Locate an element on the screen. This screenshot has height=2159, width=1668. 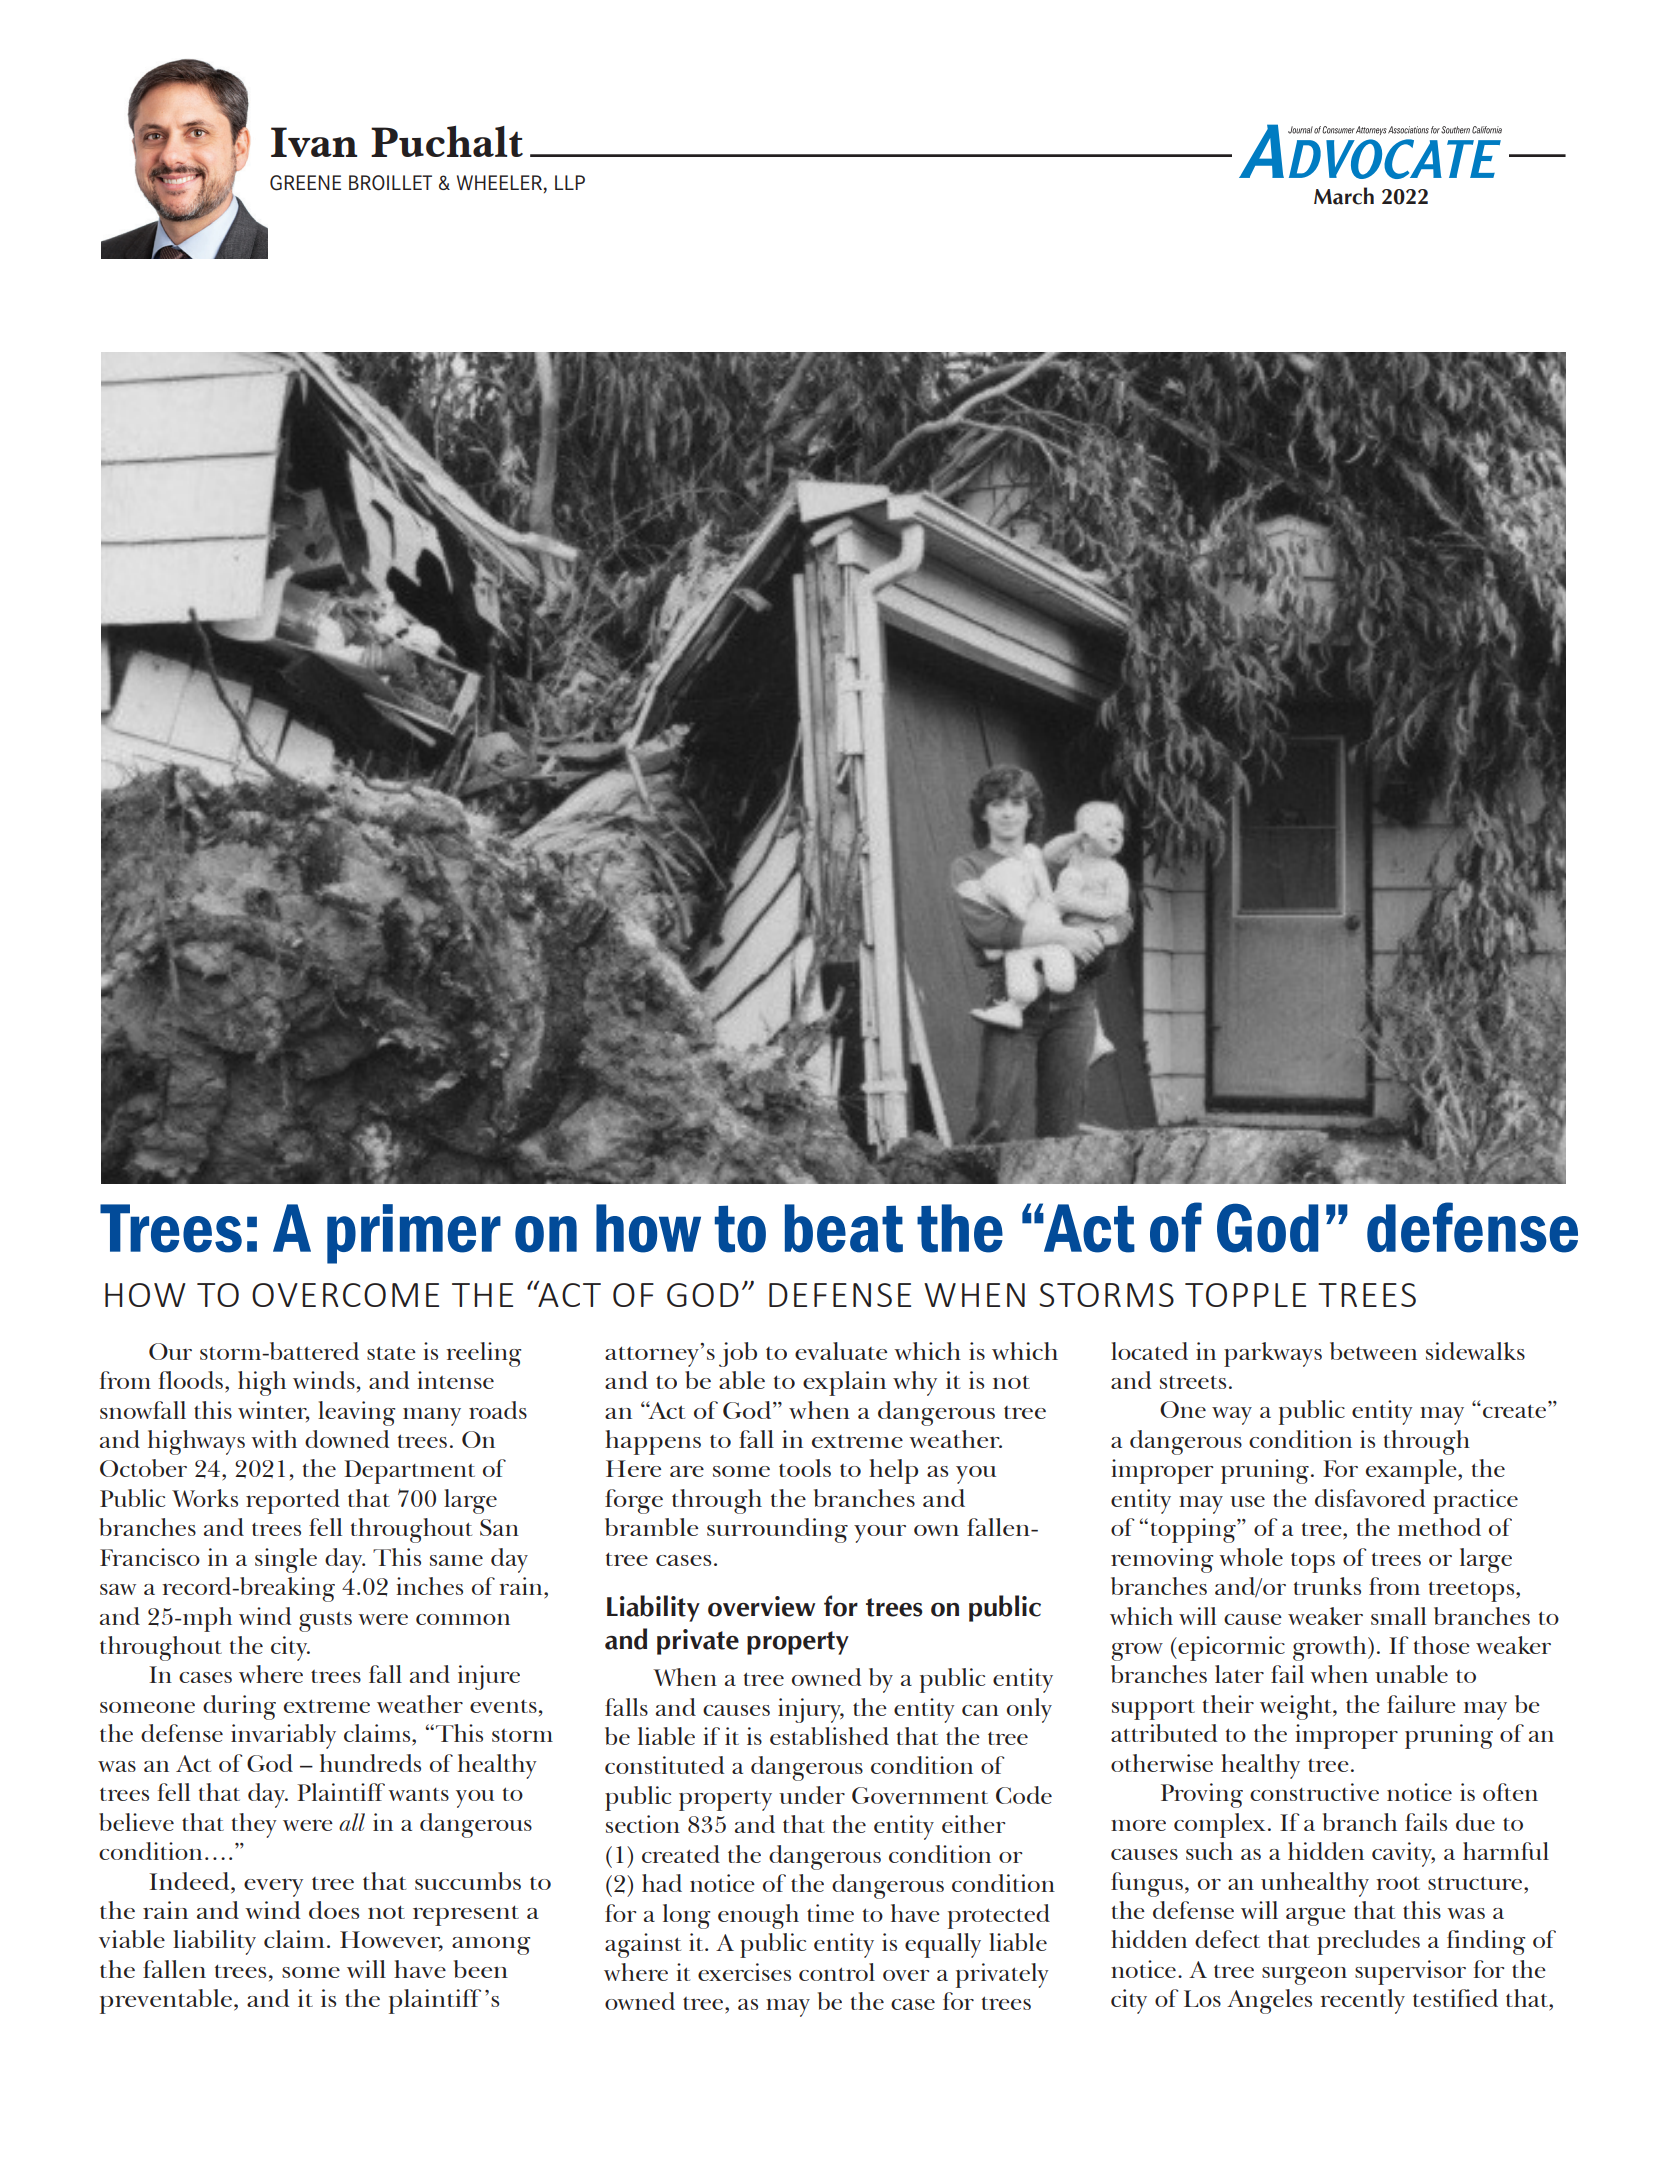
TOPPLE is located at coordinates (1245, 1295).
